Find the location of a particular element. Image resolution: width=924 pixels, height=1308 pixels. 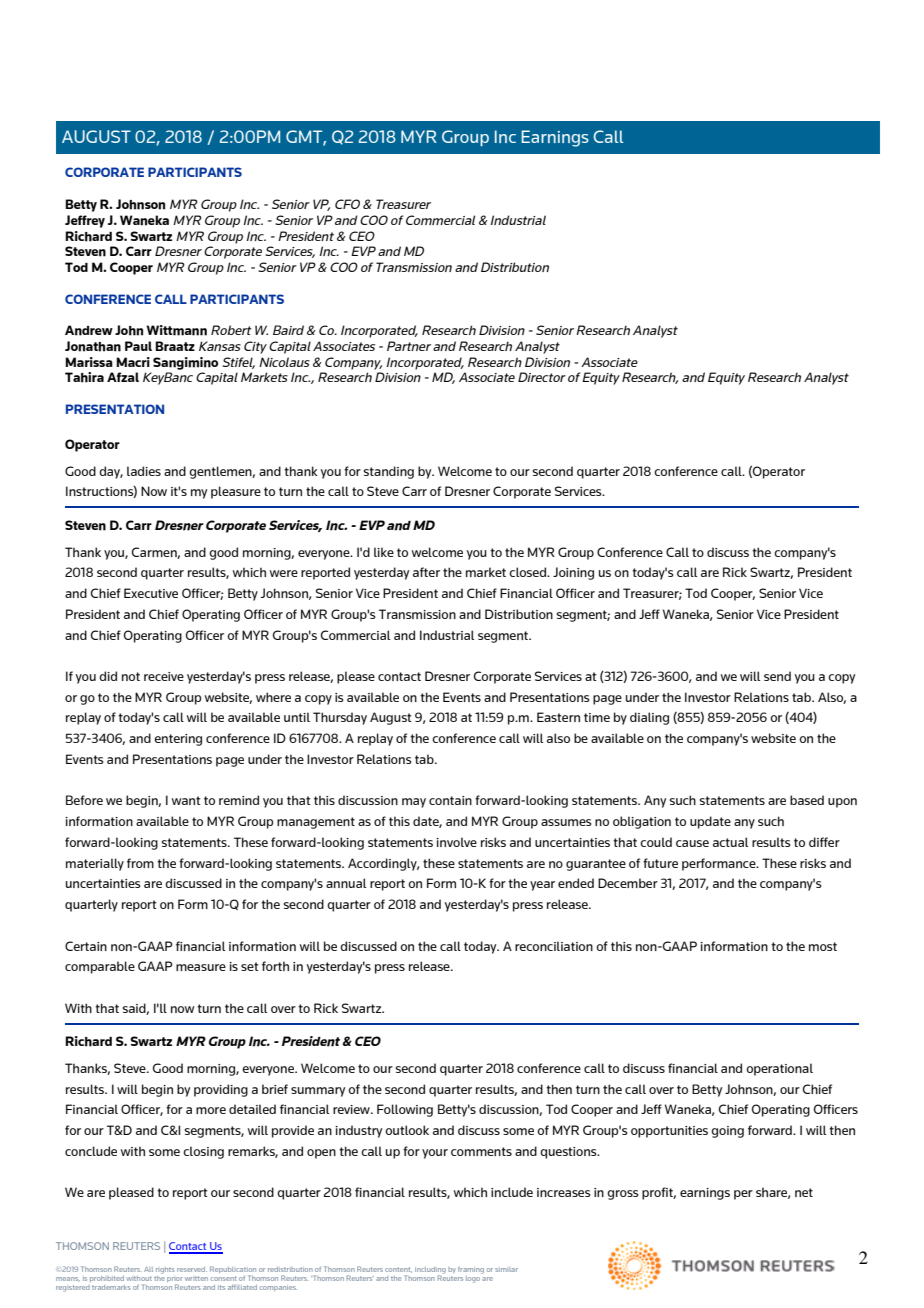

rights is located at coordinates (165, 1270).
